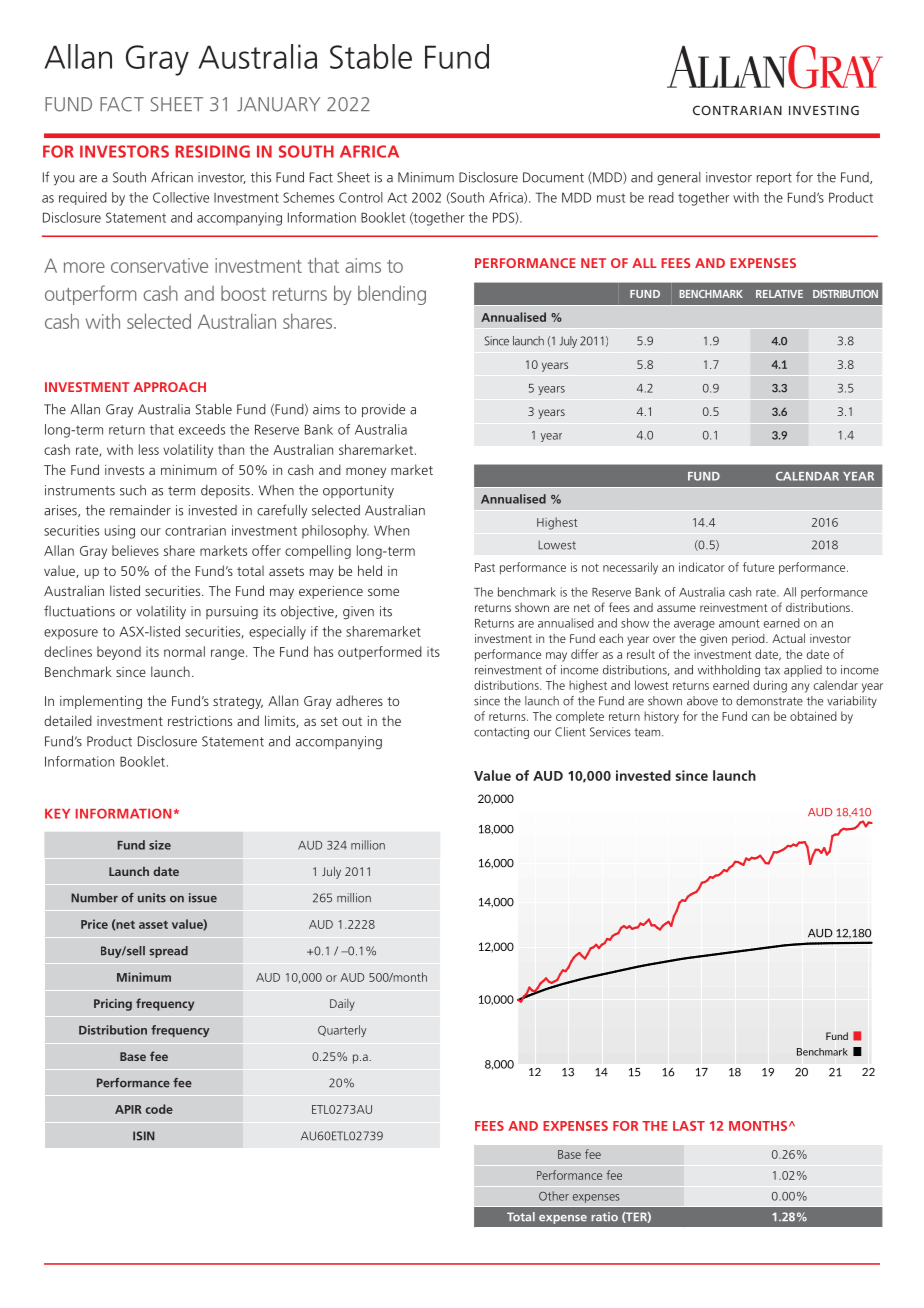 Image resolution: width=924 pixels, height=1308 pixels. What do you see at coordinates (774, 179) in the screenshot?
I see `report` at bounding box center [774, 179].
